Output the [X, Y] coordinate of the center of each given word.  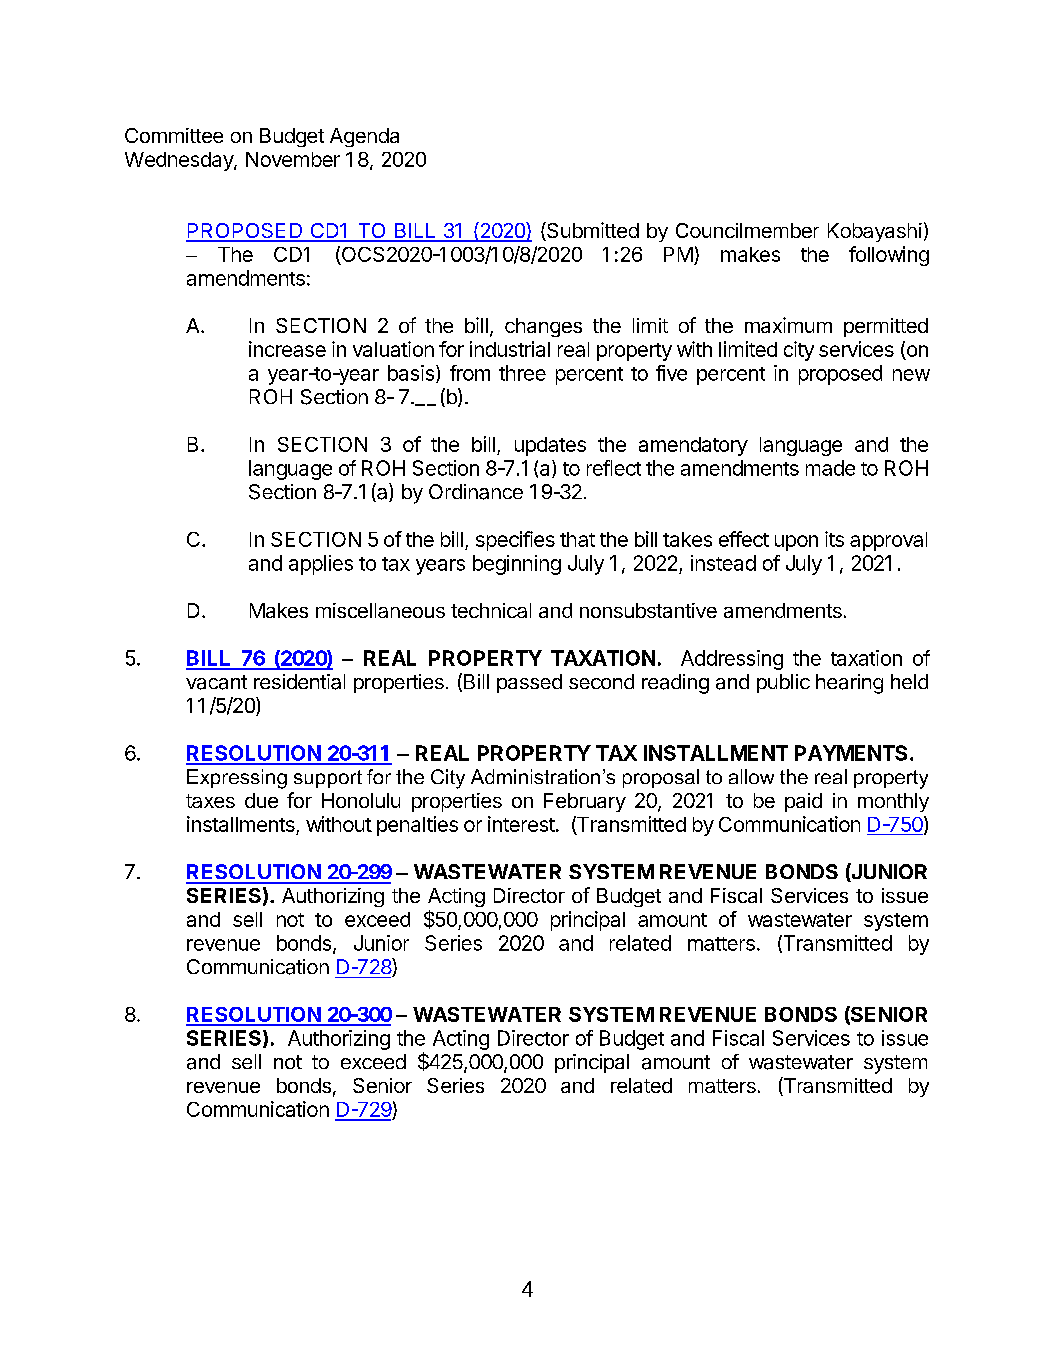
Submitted [592, 231]
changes [543, 327]
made [830, 468]
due [261, 800]
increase [287, 349]
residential [299, 682]
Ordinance [476, 492]
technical [491, 610]
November [293, 159]
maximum [788, 325]
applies [321, 565]
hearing [849, 684]
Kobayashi [875, 232]
